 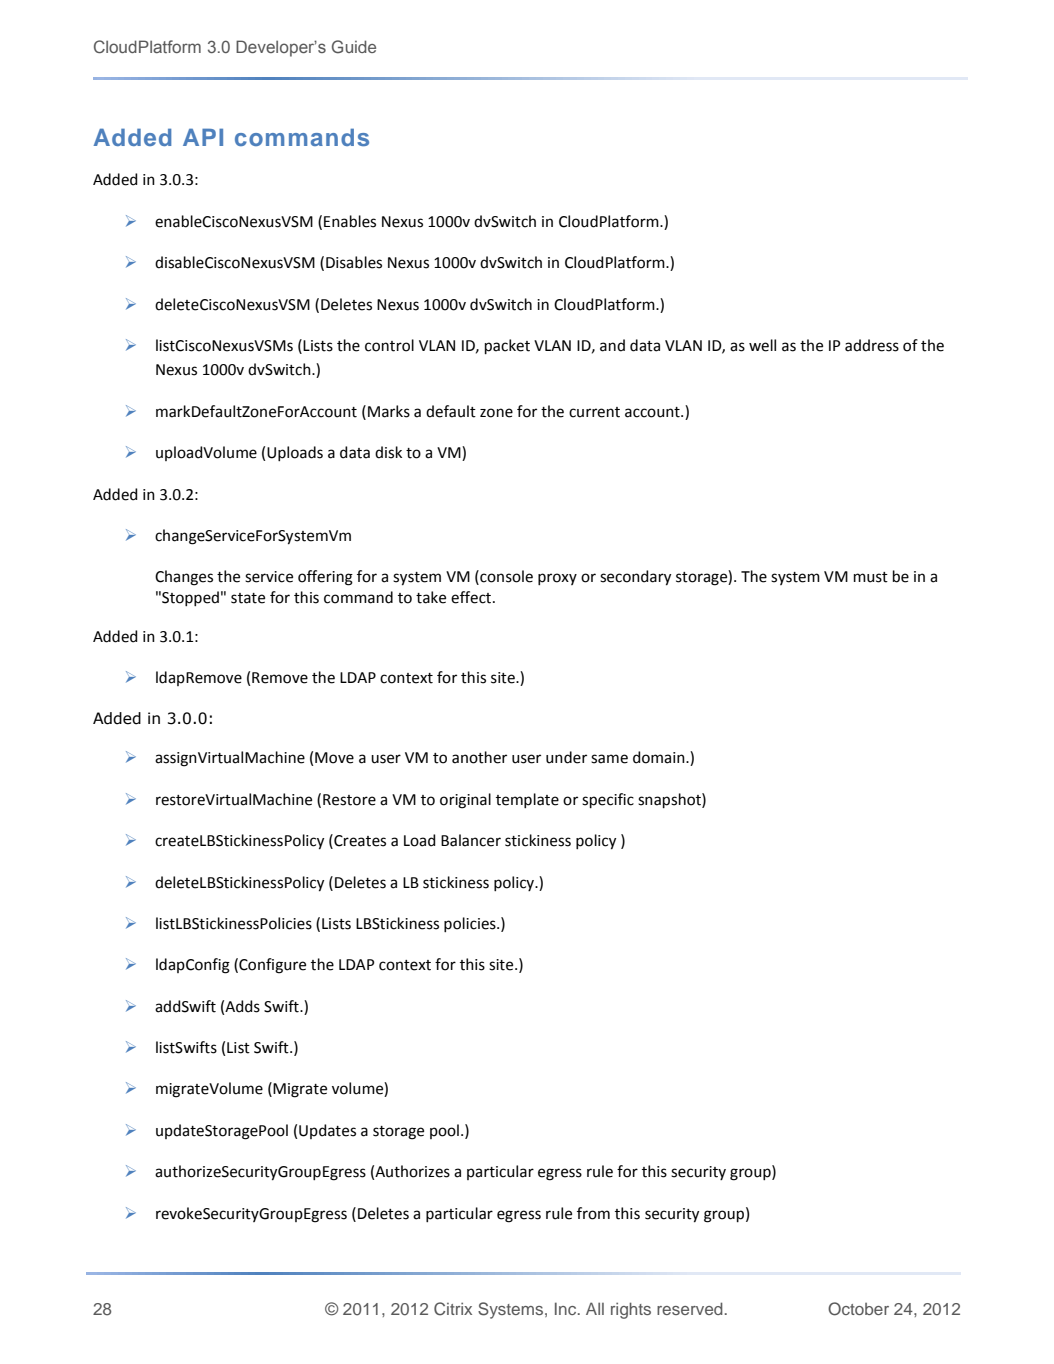 I want to click on Guide, so click(x=354, y=47).
